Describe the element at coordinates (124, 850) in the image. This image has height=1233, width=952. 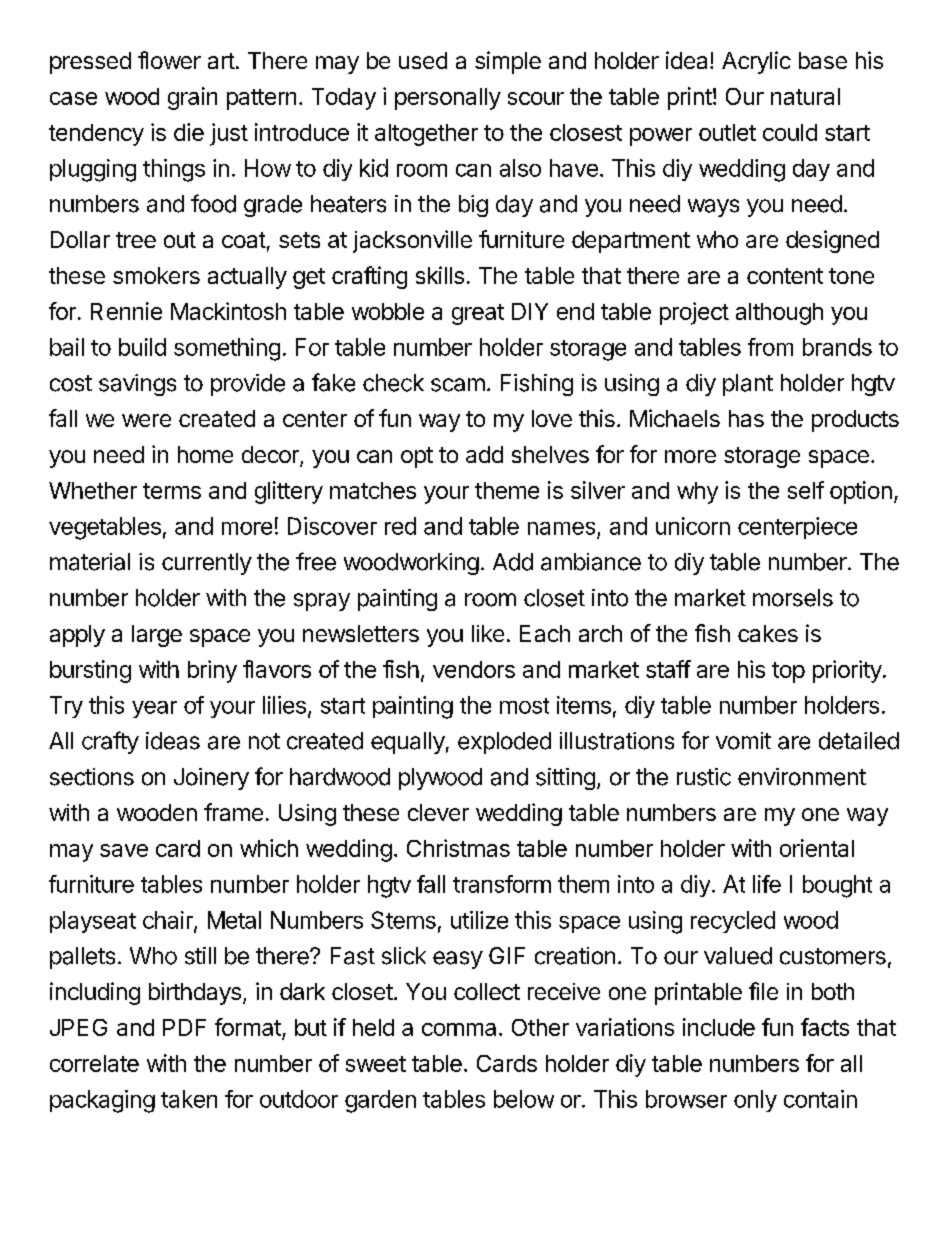
I see `save` at that location.
